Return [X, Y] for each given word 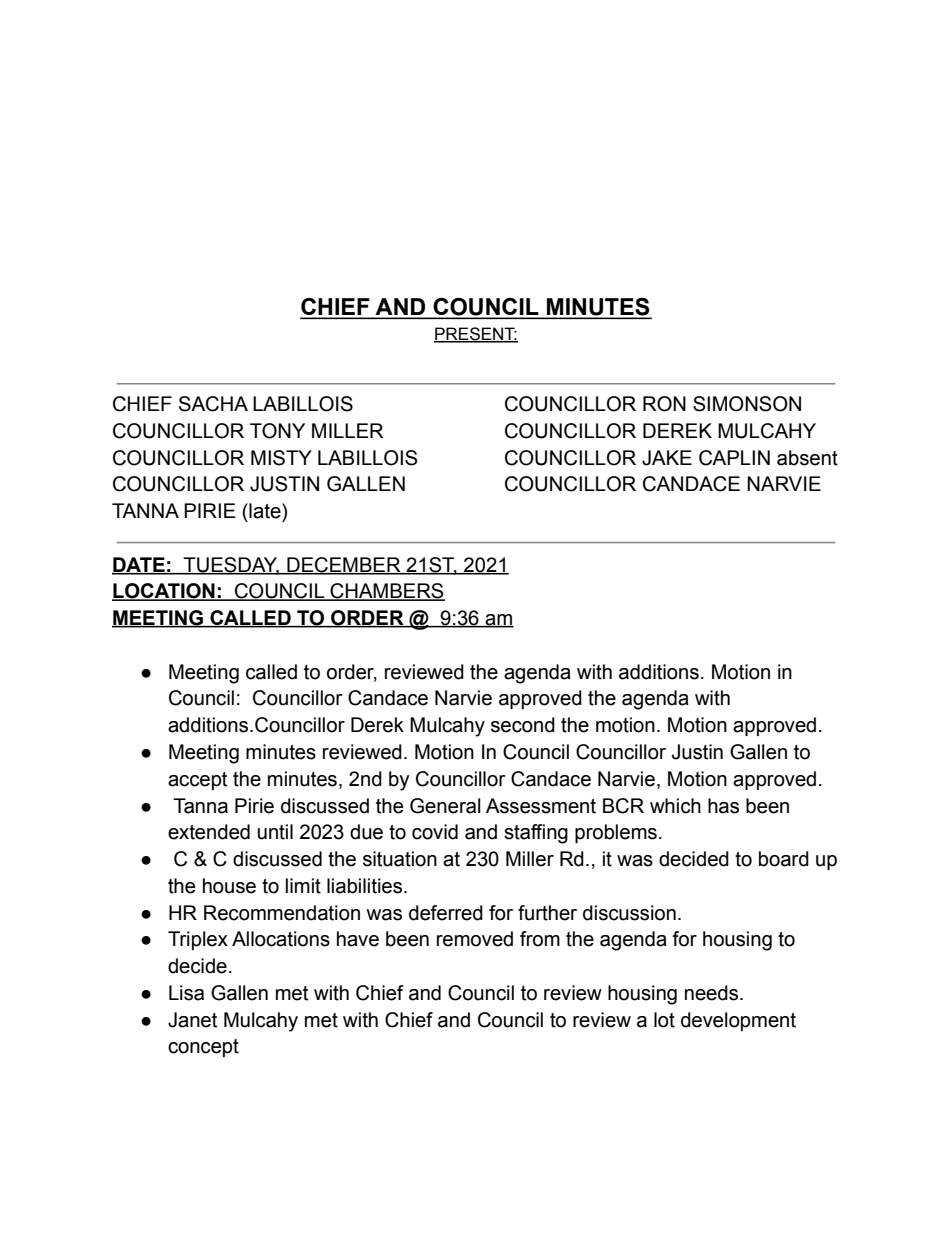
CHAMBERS [386, 592]
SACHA [213, 404]
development [738, 1021]
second [523, 725]
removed [475, 939]
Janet [192, 1020]
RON [664, 404]
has [723, 806]
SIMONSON [747, 404]
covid [435, 832]
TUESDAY [230, 565]
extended [209, 832]
